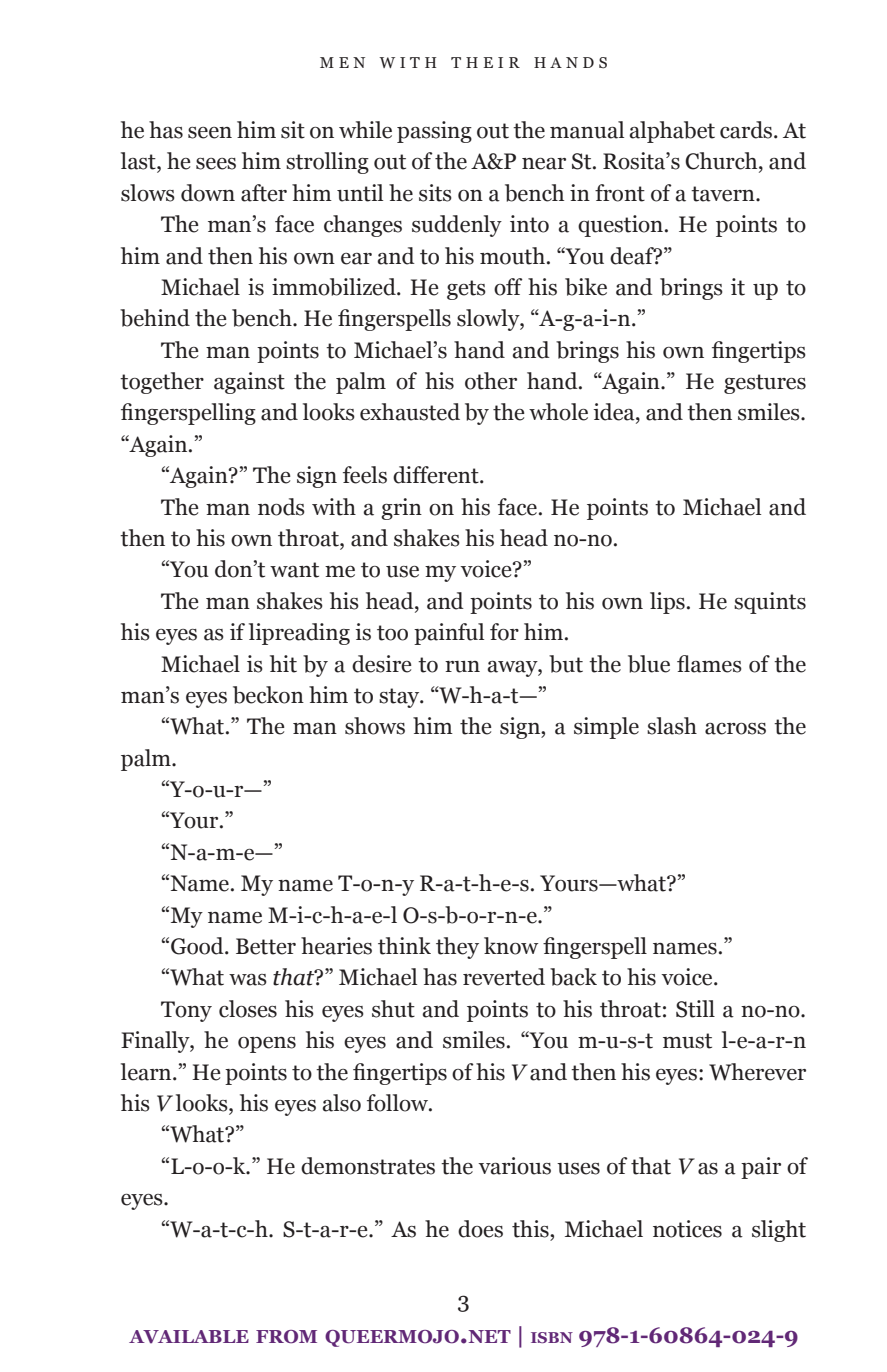  I want to click on sits, so click(435, 193).
